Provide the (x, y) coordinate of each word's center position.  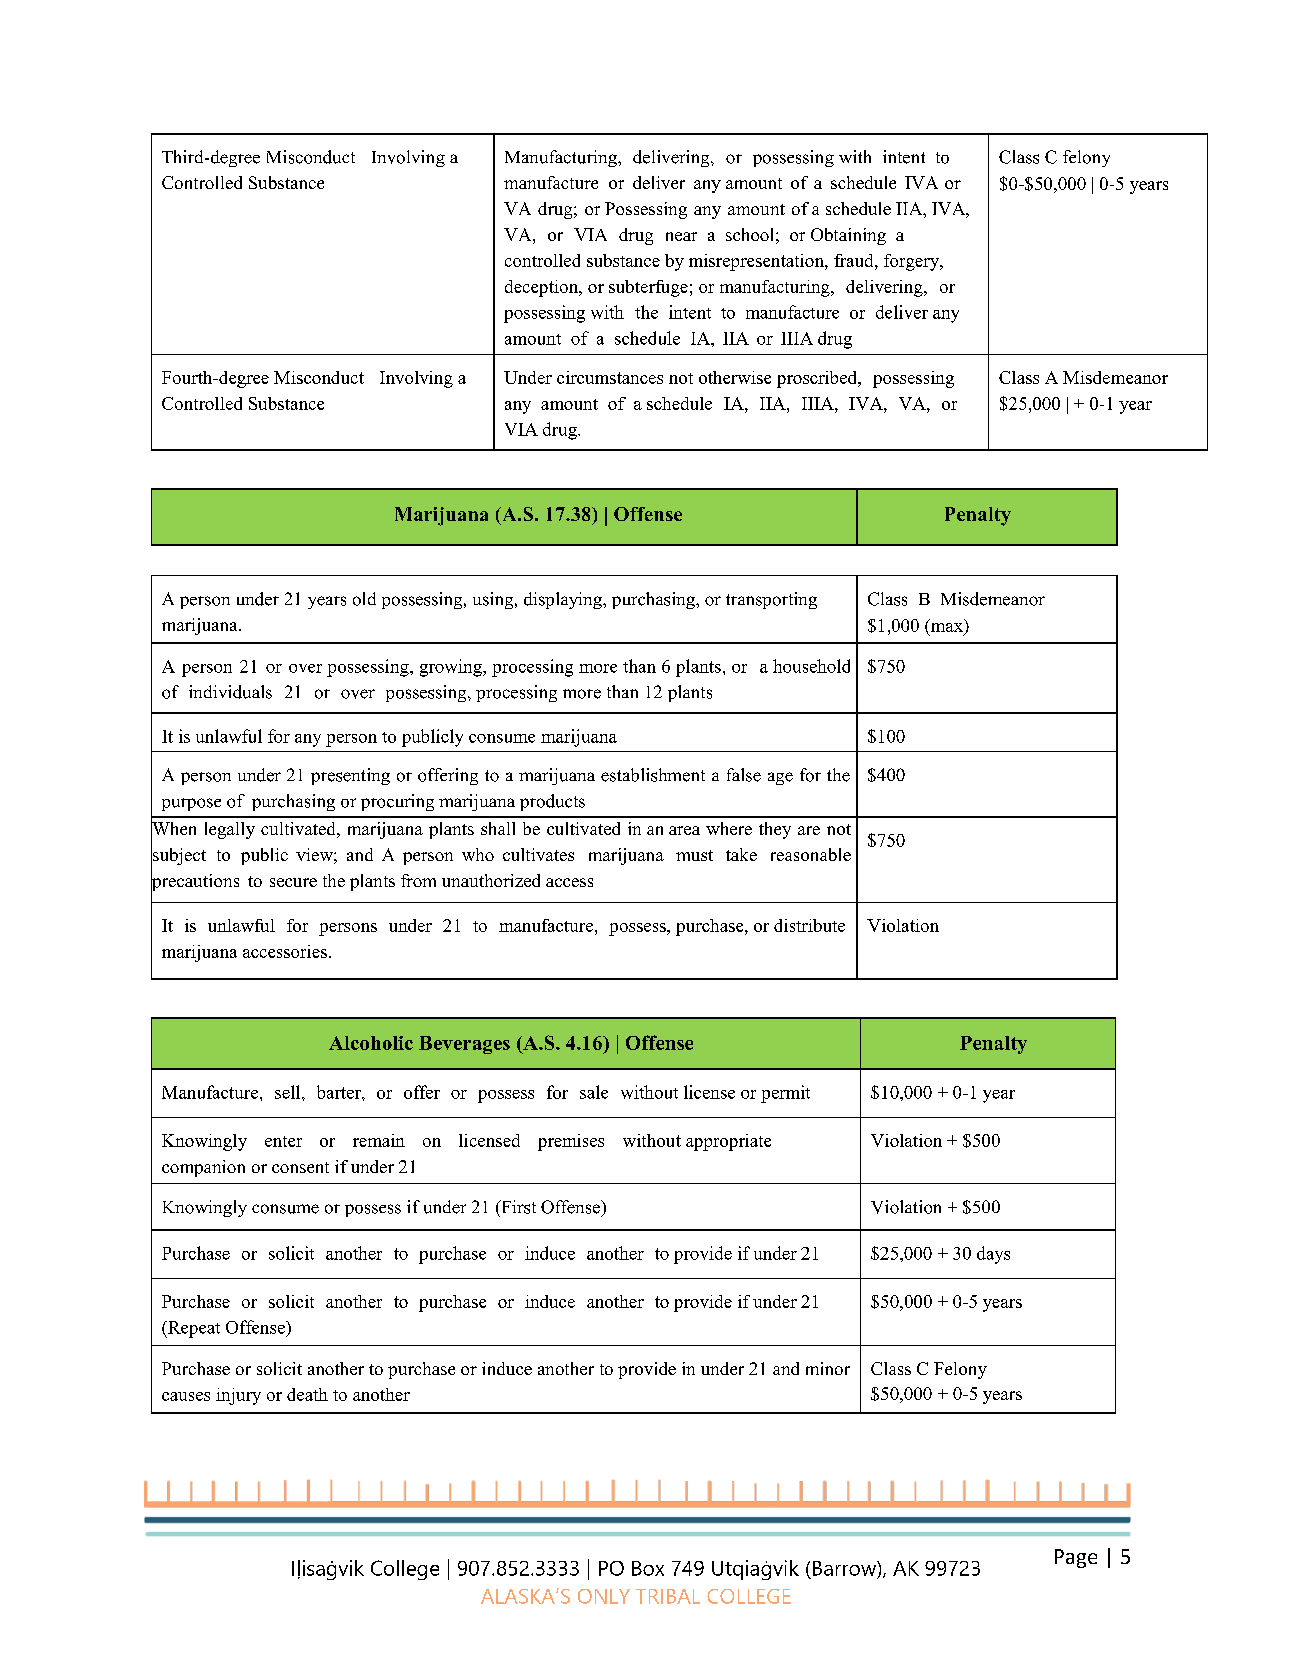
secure (293, 882)
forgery (913, 262)
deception (543, 288)
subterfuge (648, 288)
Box (648, 1568)
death (307, 1394)
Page (1076, 1558)
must (694, 855)
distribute (809, 925)
